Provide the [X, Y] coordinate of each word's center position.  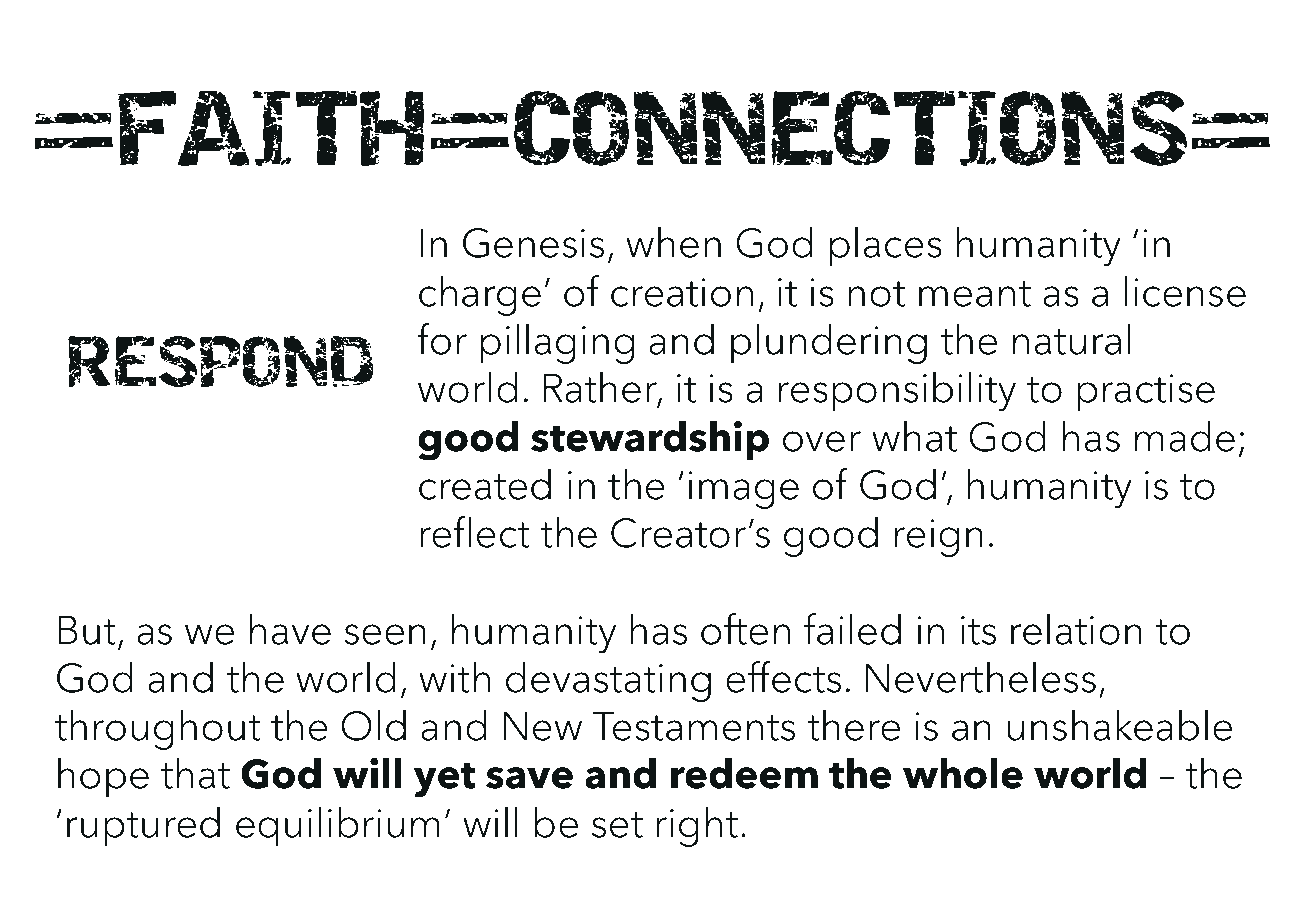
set [617, 825]
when [673, 242]
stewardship [650, 440]
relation [1076, 629]
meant [975, 294]
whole [963, 773]
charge [480, 295]
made [1185, 436]
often [745, 629]
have [290, 629]
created [485, 484]
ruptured [143, 826]
